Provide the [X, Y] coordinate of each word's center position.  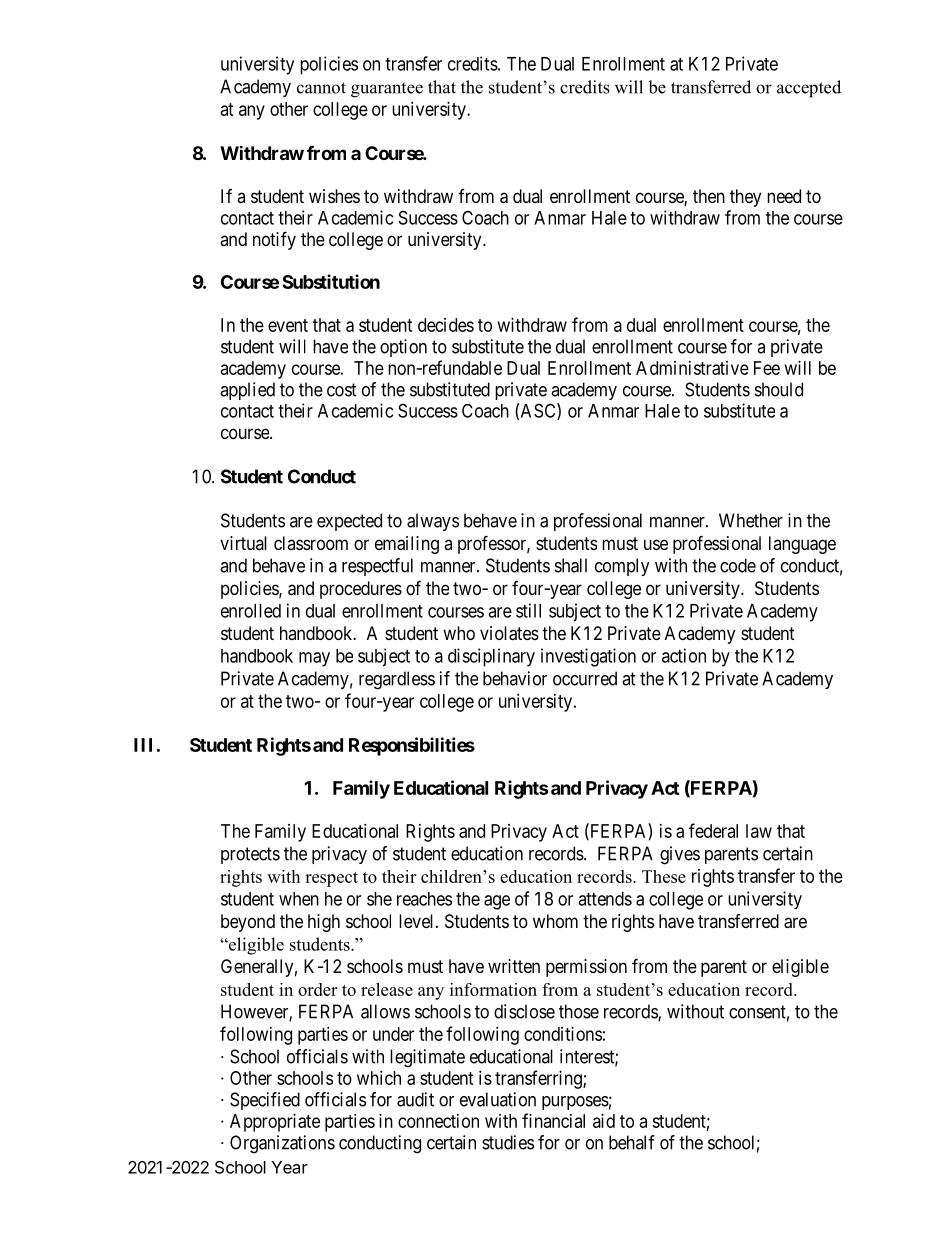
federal [713, 830]
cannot [321, 88]
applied [247, 391]
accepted [809, 89]
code [738, 565]
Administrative [692, 368]
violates [509, 633]
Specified [265, 1101]
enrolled [251, 611]
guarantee [387, 90]
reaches [424, 899]
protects [250, 855]
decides [446, 325]
